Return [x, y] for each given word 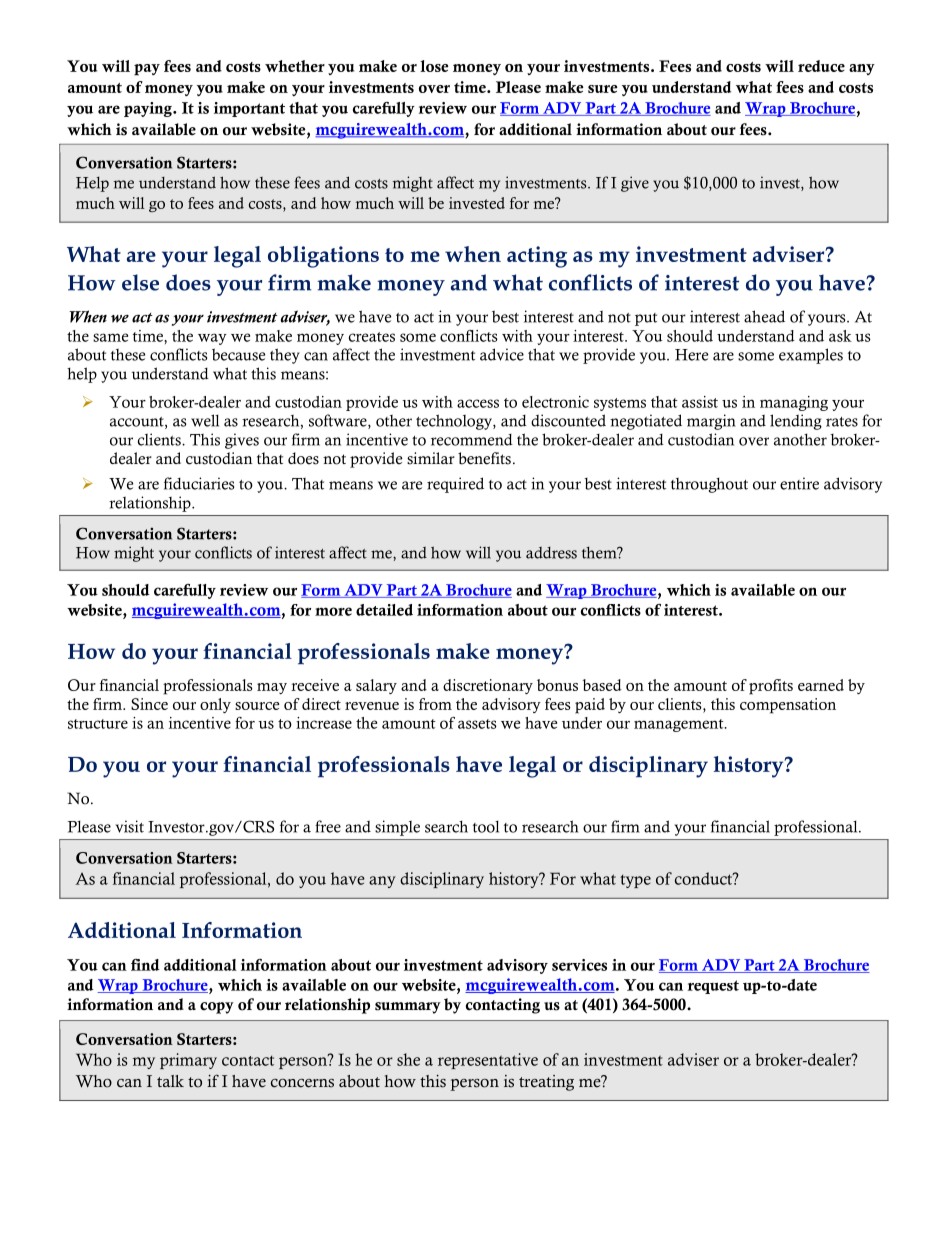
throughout [709, 485]
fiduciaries [199, 483]
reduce [821, 66]
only [215, 705]
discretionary [488, 686]
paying [149, 109]
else [140, 282]
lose [434, 66]
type [635, 881]
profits [771, 687]
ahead [764, 316]
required [455, 485]
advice [502, 354]
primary [188, 1061]
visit [129, 826]
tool [486, 827]
